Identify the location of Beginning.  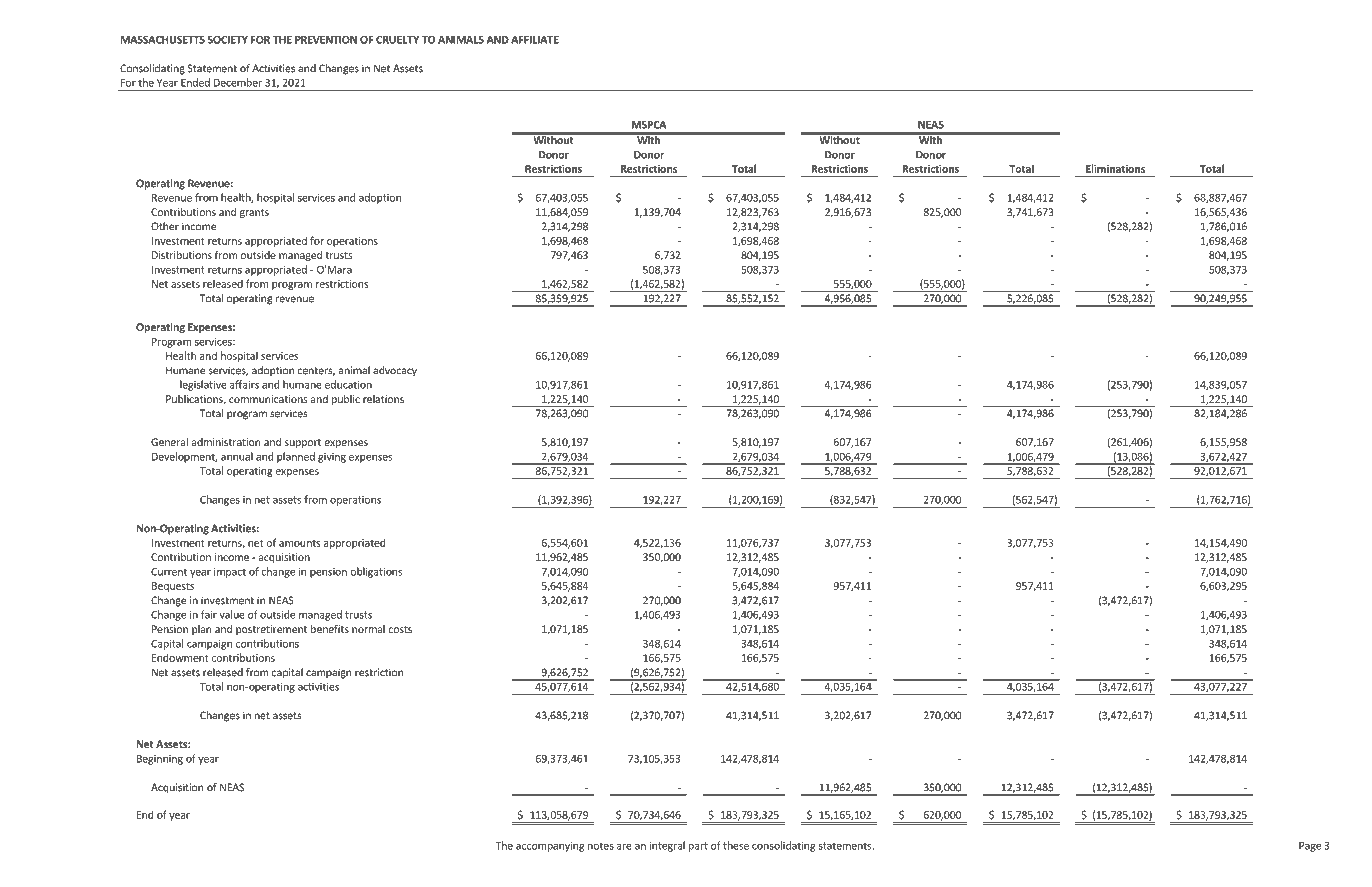
(160, 760).
